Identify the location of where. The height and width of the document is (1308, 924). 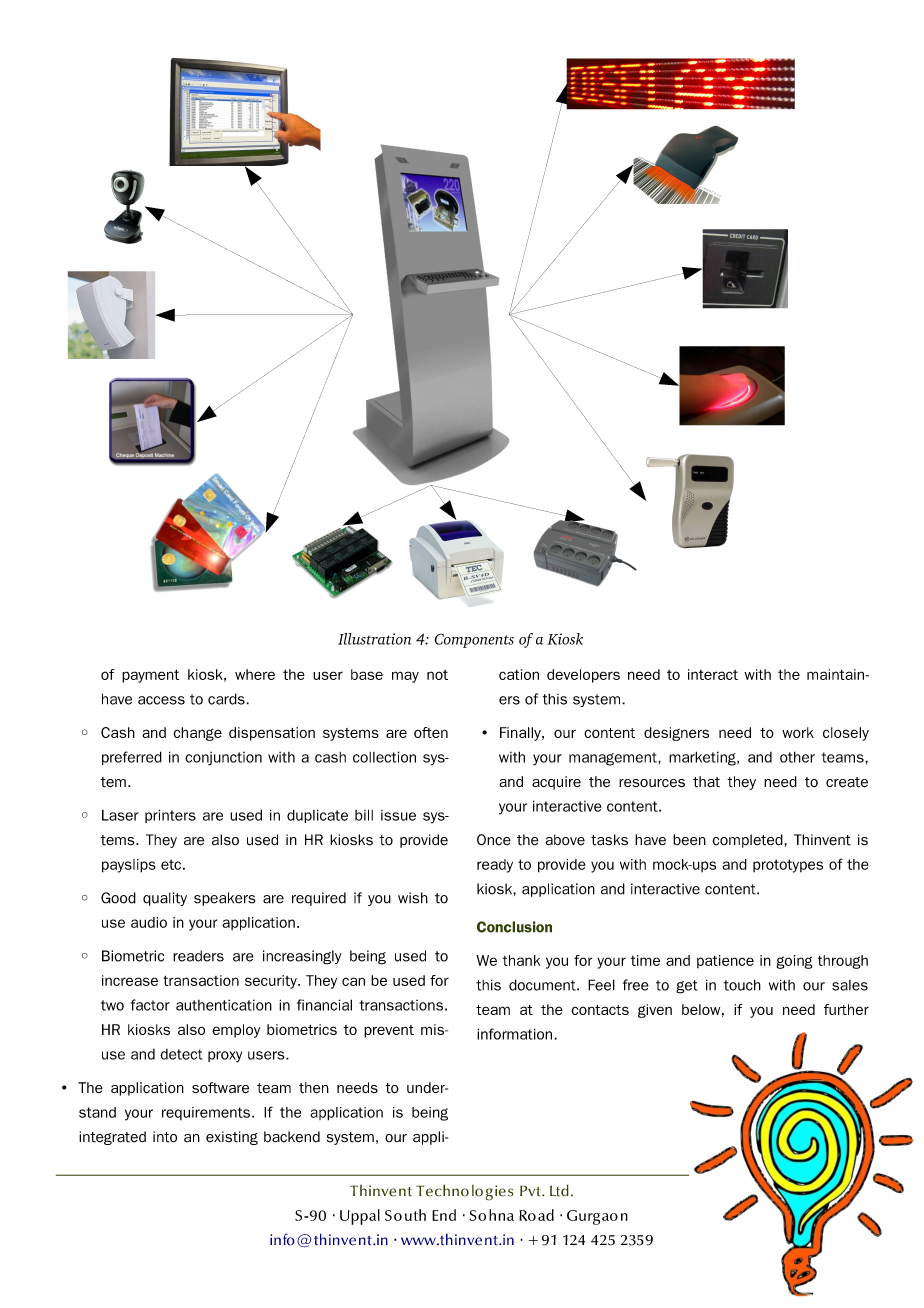
(255, 674).
